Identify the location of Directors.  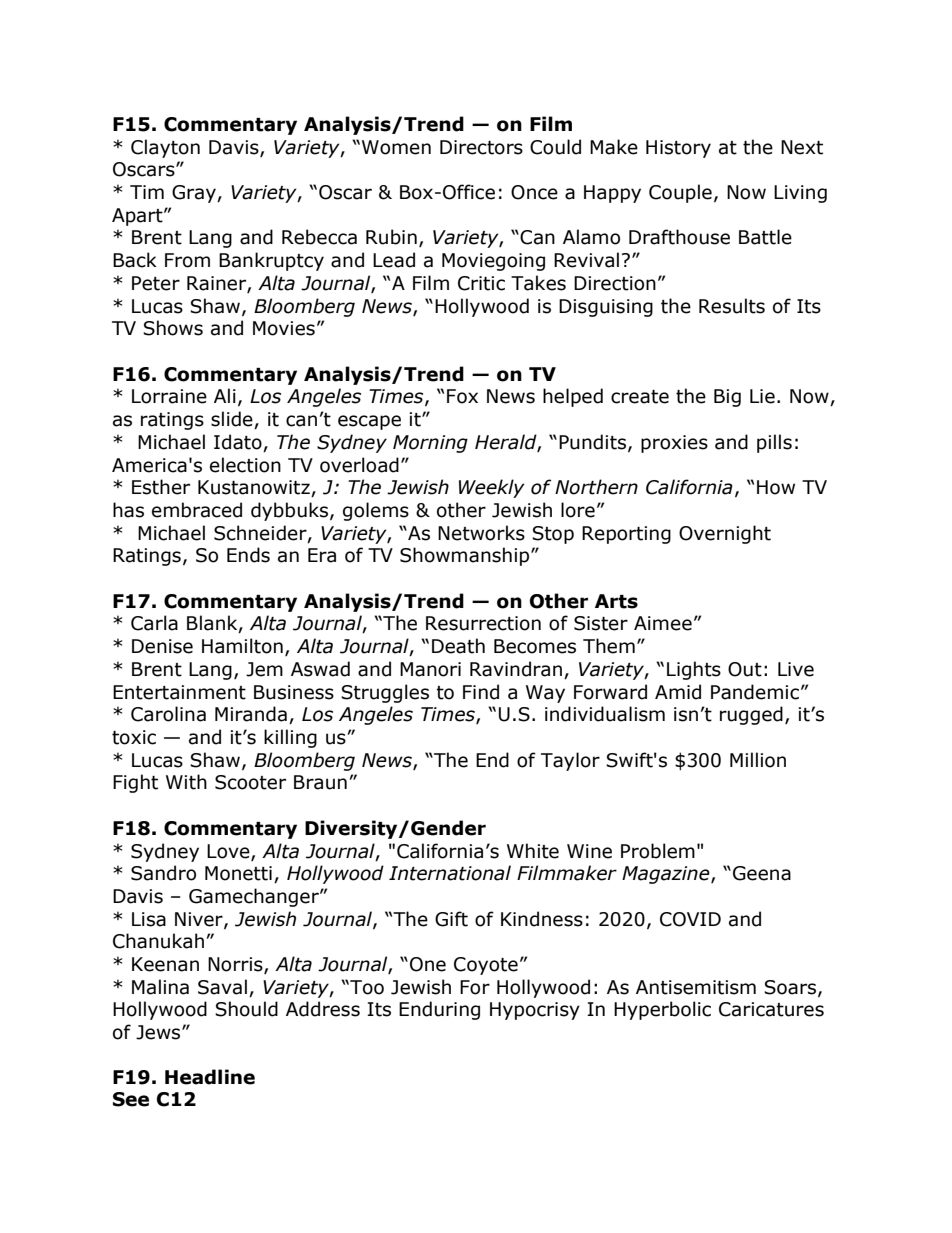
(481, 147).
